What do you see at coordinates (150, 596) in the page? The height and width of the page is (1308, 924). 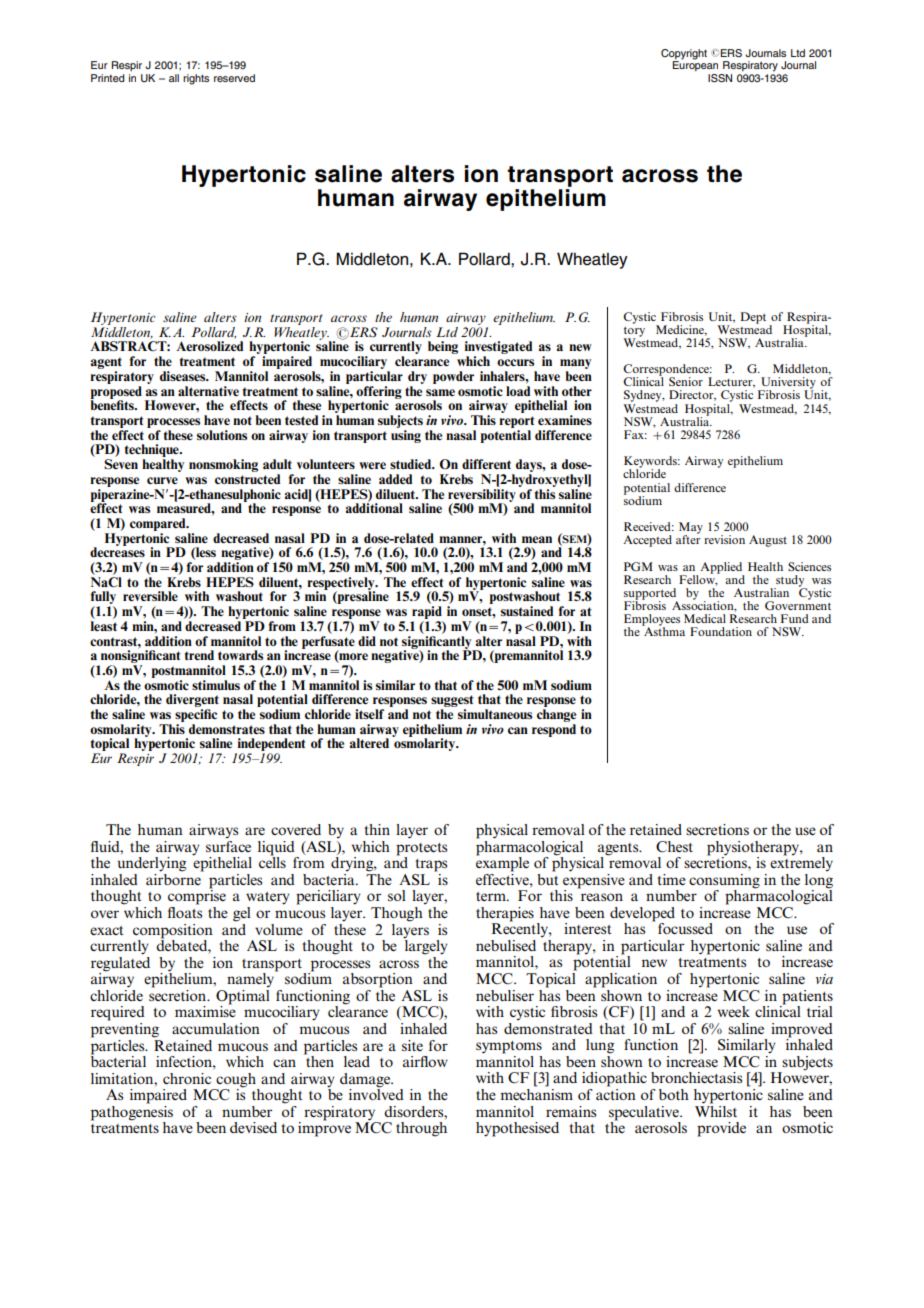 I see `reversible` at bounding box center [150, 596].
